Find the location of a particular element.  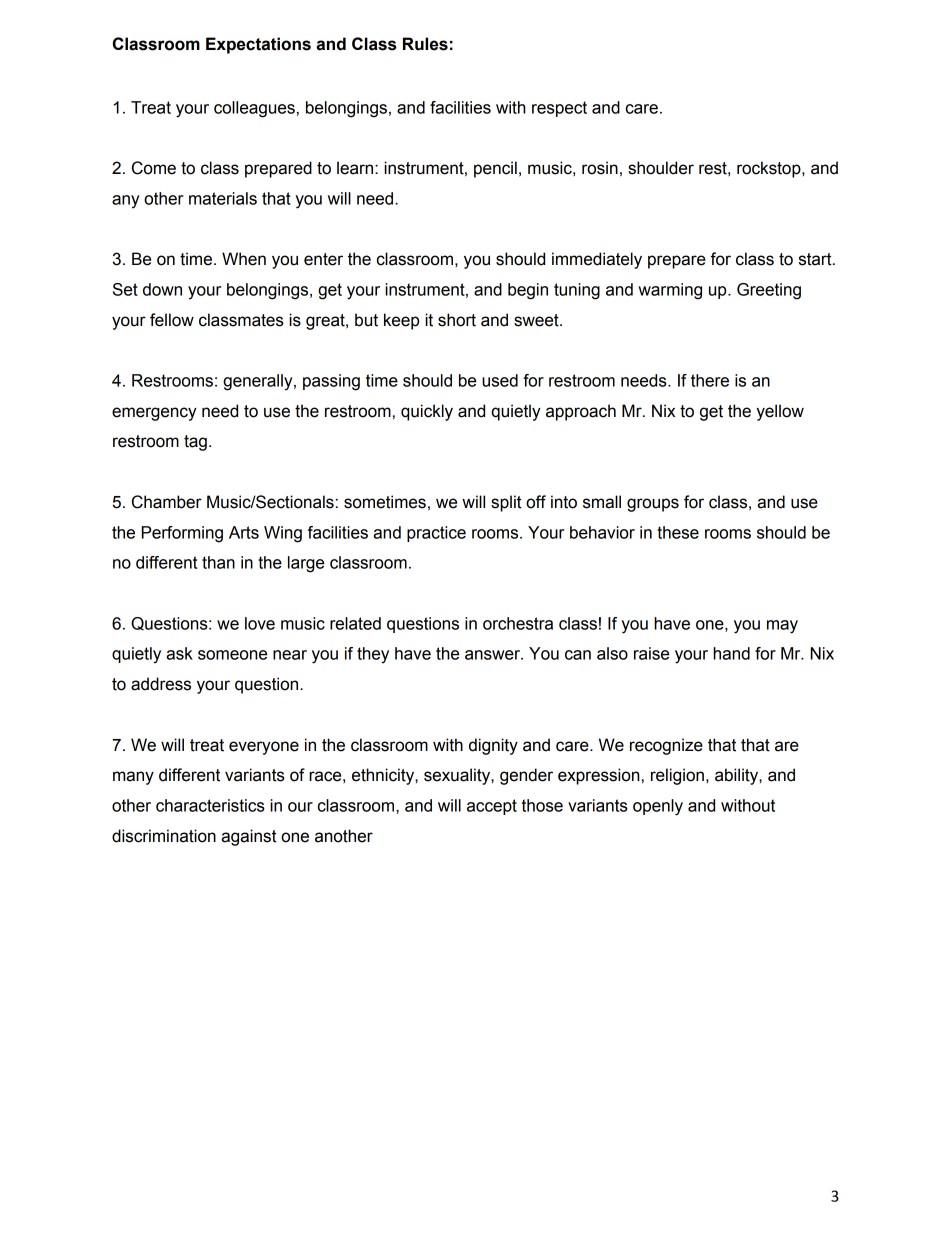

Expectations is located at coordinates (258, 45).
